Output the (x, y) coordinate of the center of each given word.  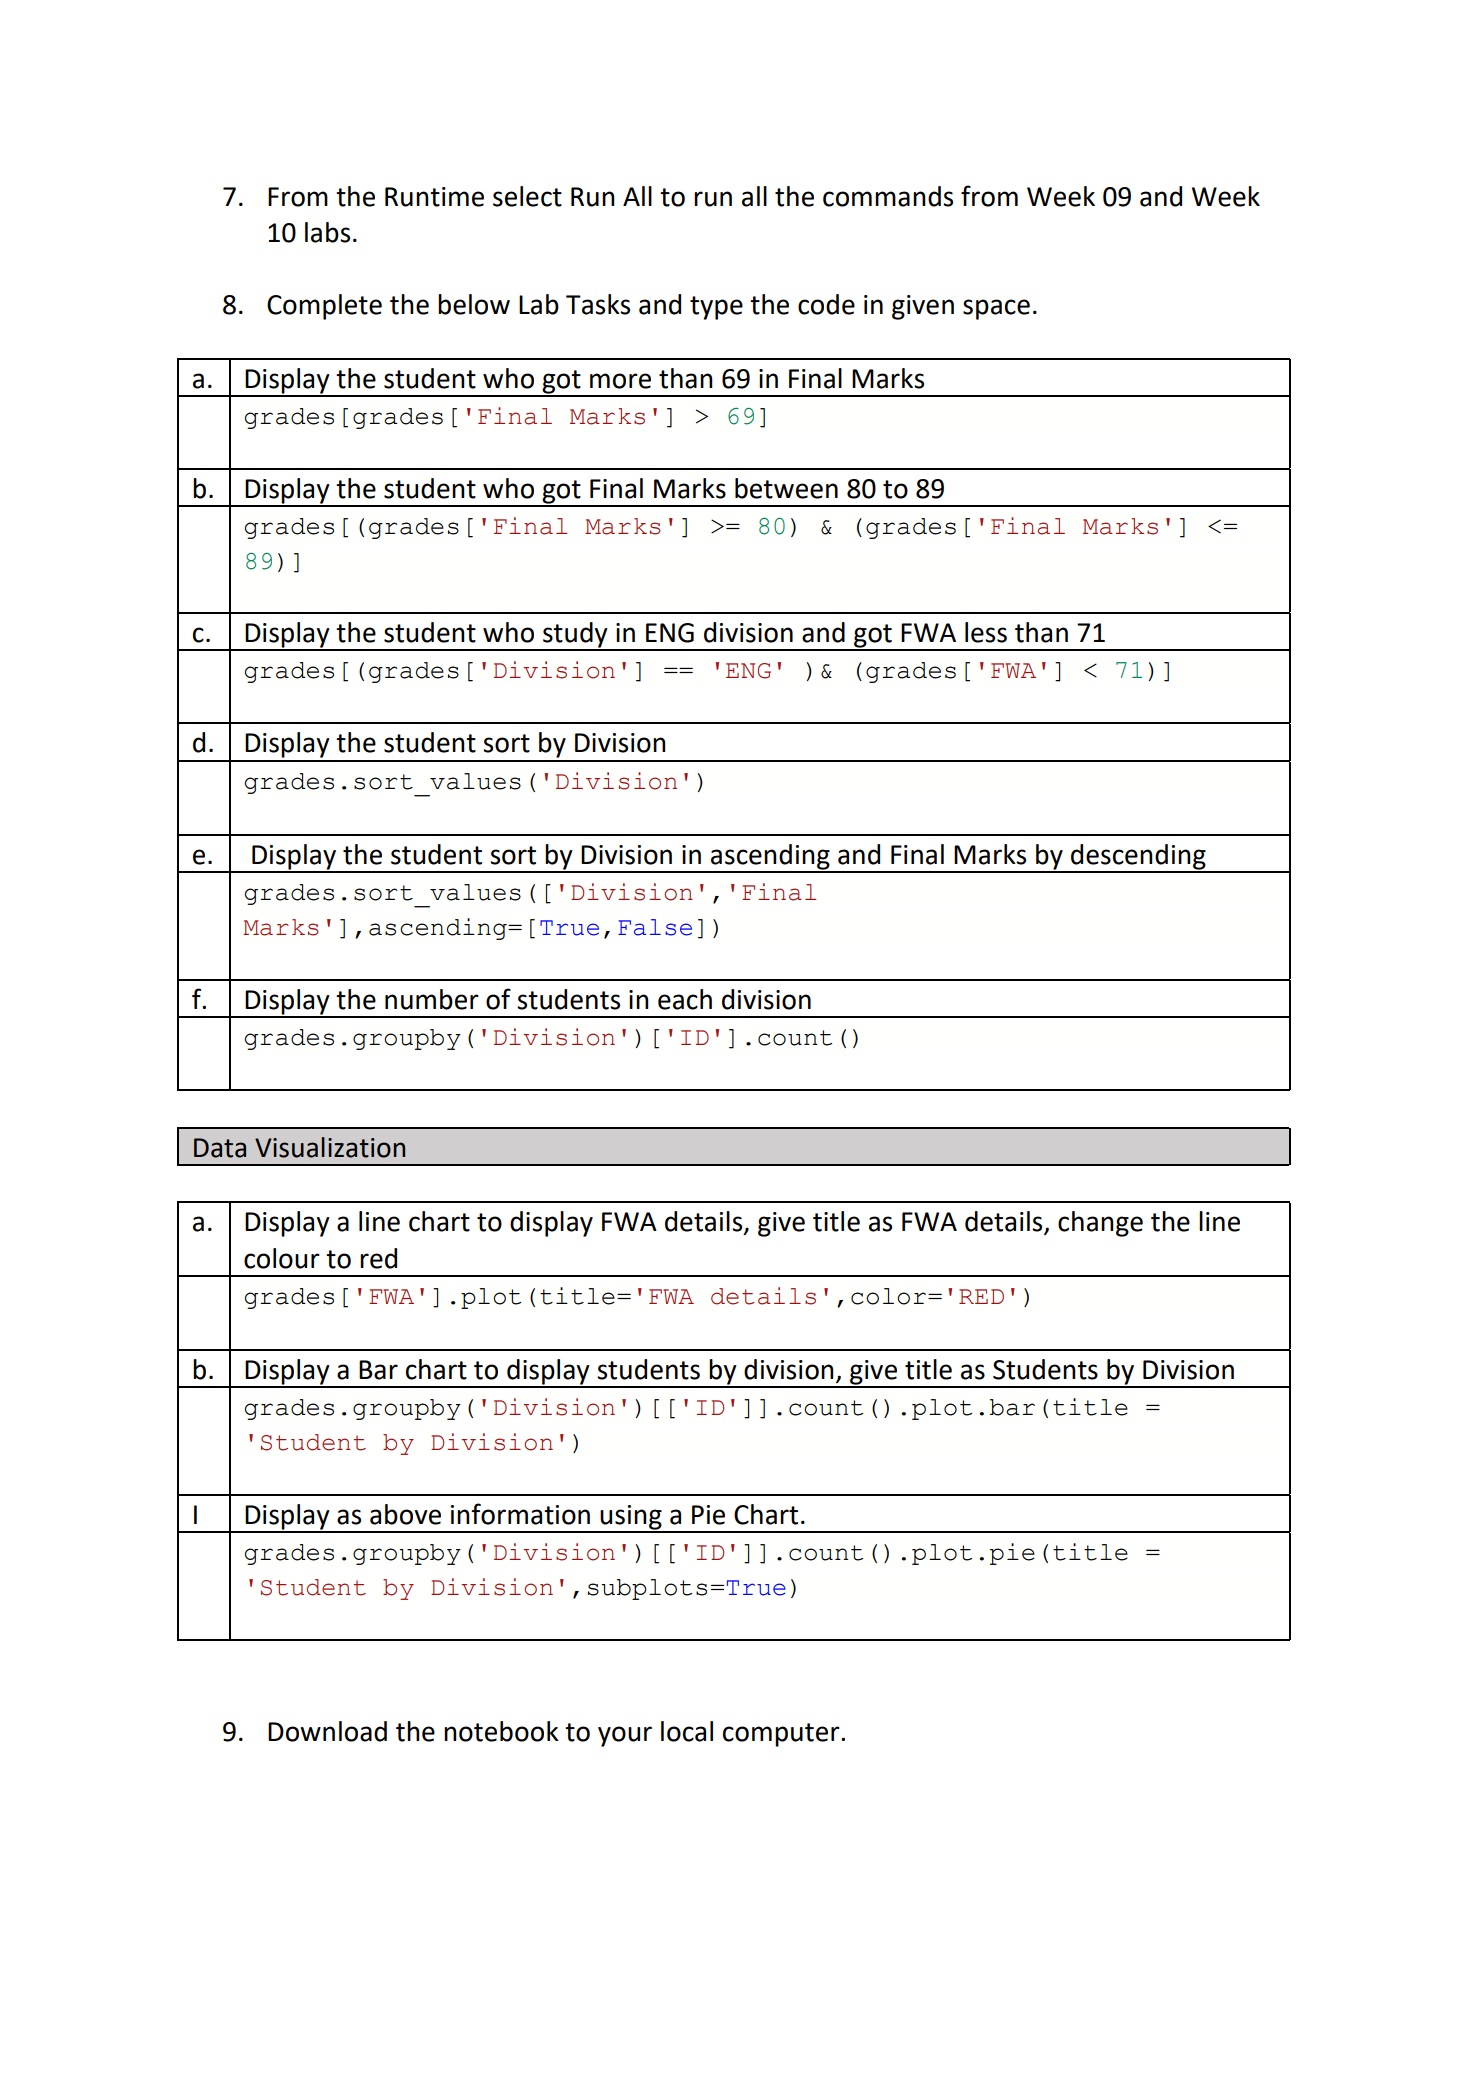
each (685, 999)
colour (282, 1258)
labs (327, 232)
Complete (324, 307)
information (520, 1514)
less (986, 632)
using (631, 1518)
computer (782, 1735)
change (1100, 1224)
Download (327, 1731)
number (432, 999)
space (996, 309)
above (405, 1514)
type (716, 308)
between (786, 488)
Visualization (330, 1147)
